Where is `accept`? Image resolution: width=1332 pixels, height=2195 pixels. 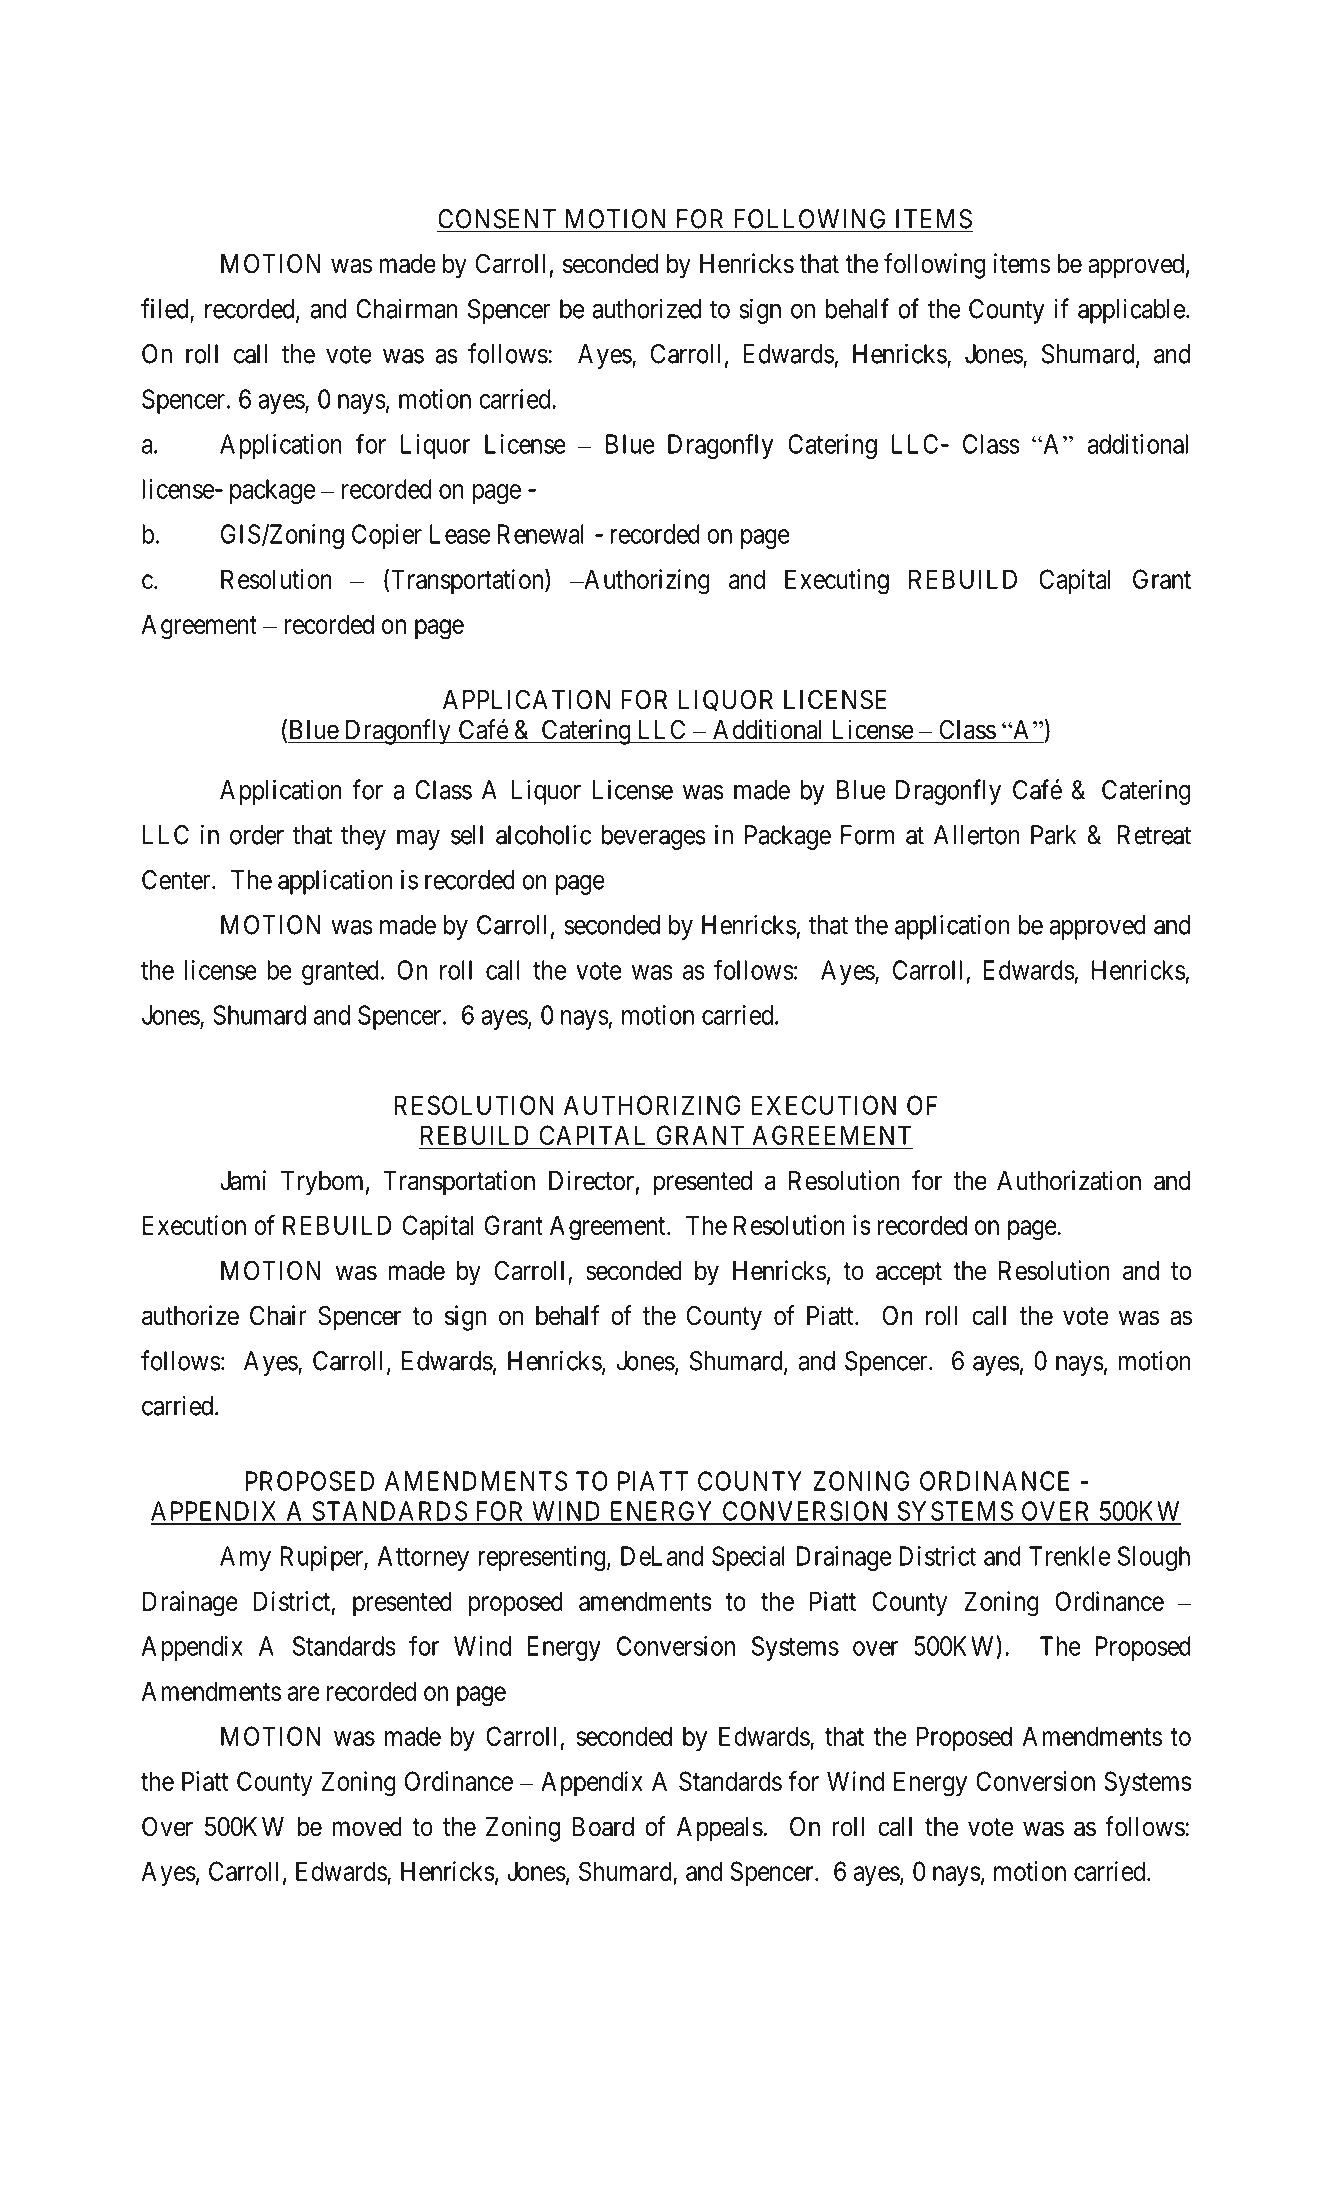 accept is located at coordinates (909, 1274).
